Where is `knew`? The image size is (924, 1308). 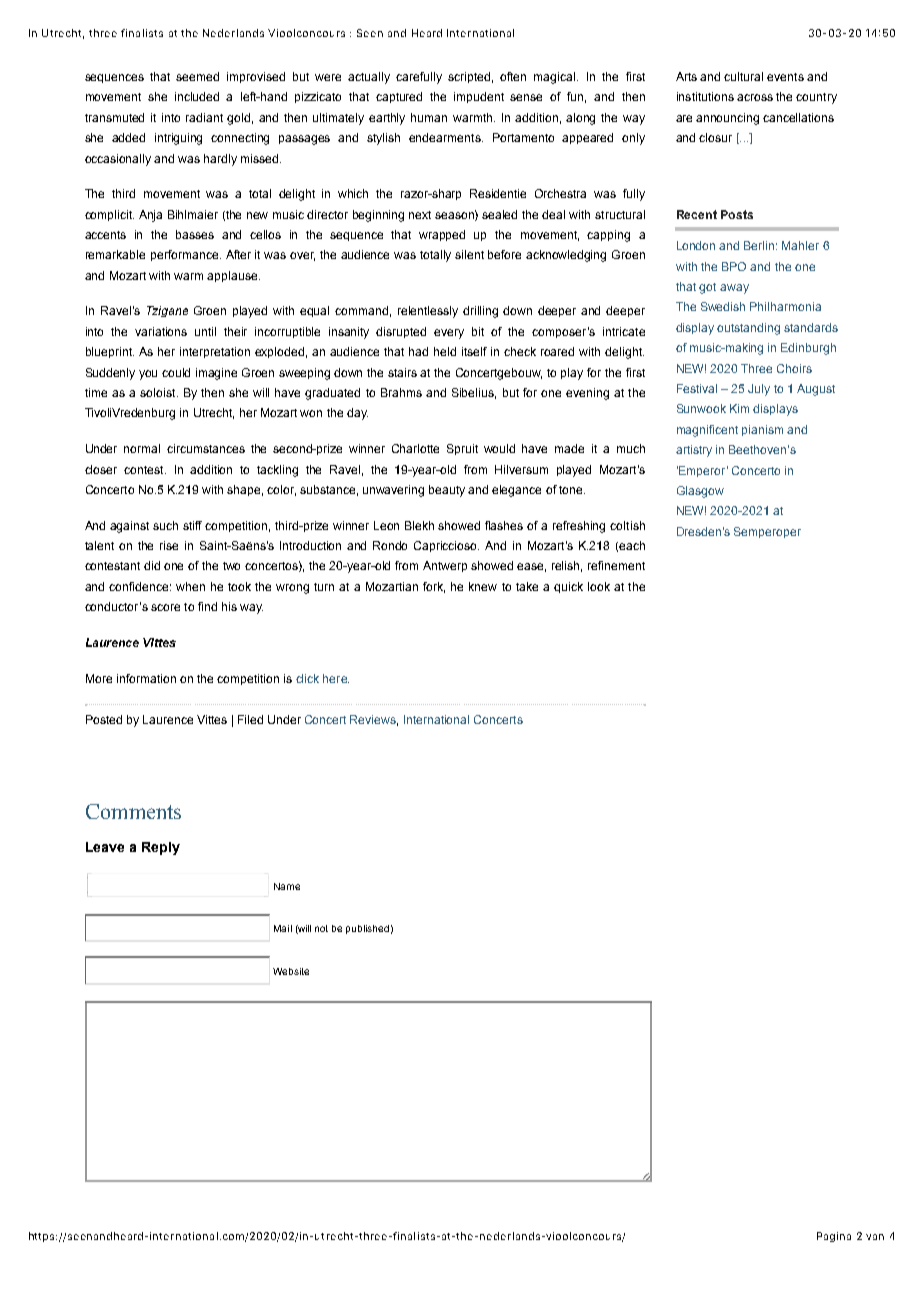 knew is located at coordinates (483, 586).
